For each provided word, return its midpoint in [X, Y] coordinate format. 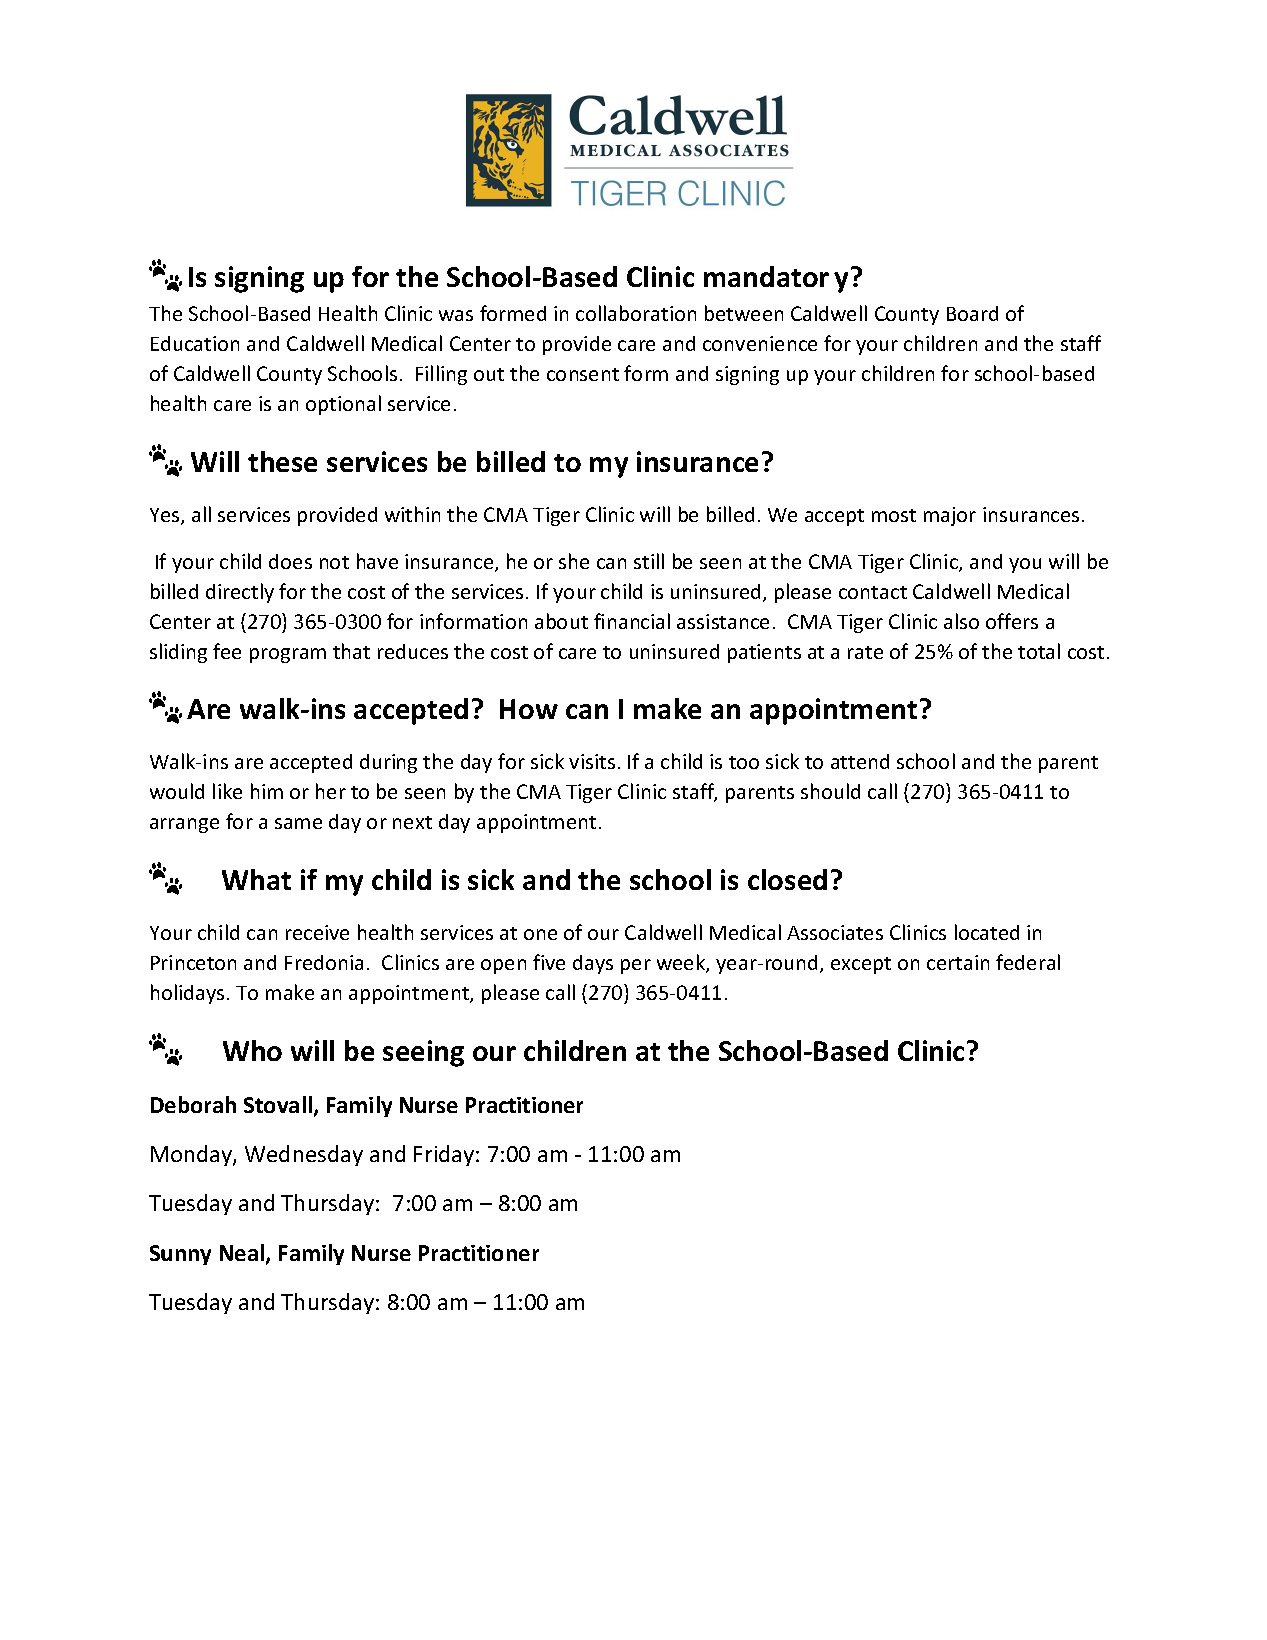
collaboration [636, 313]
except [861, 965]
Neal [242, 1252]
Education [195, 343]
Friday [445, 1155]
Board [972, 313]
